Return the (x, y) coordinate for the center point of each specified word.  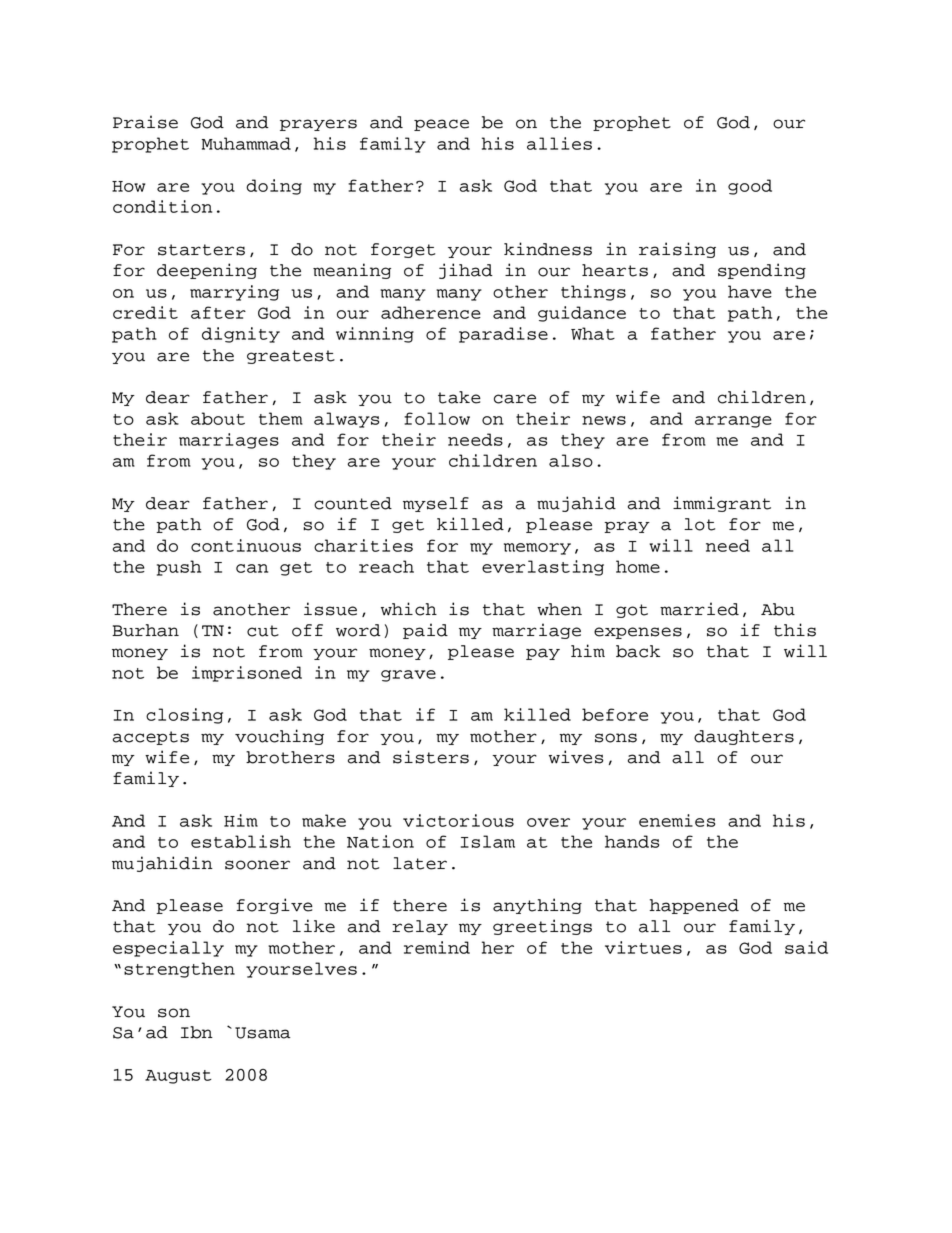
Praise (145, 122)
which (409, 609)
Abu (778, 609)
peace (441, 125)
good (750, 187)
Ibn (197, 1032)
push (179, 568)
